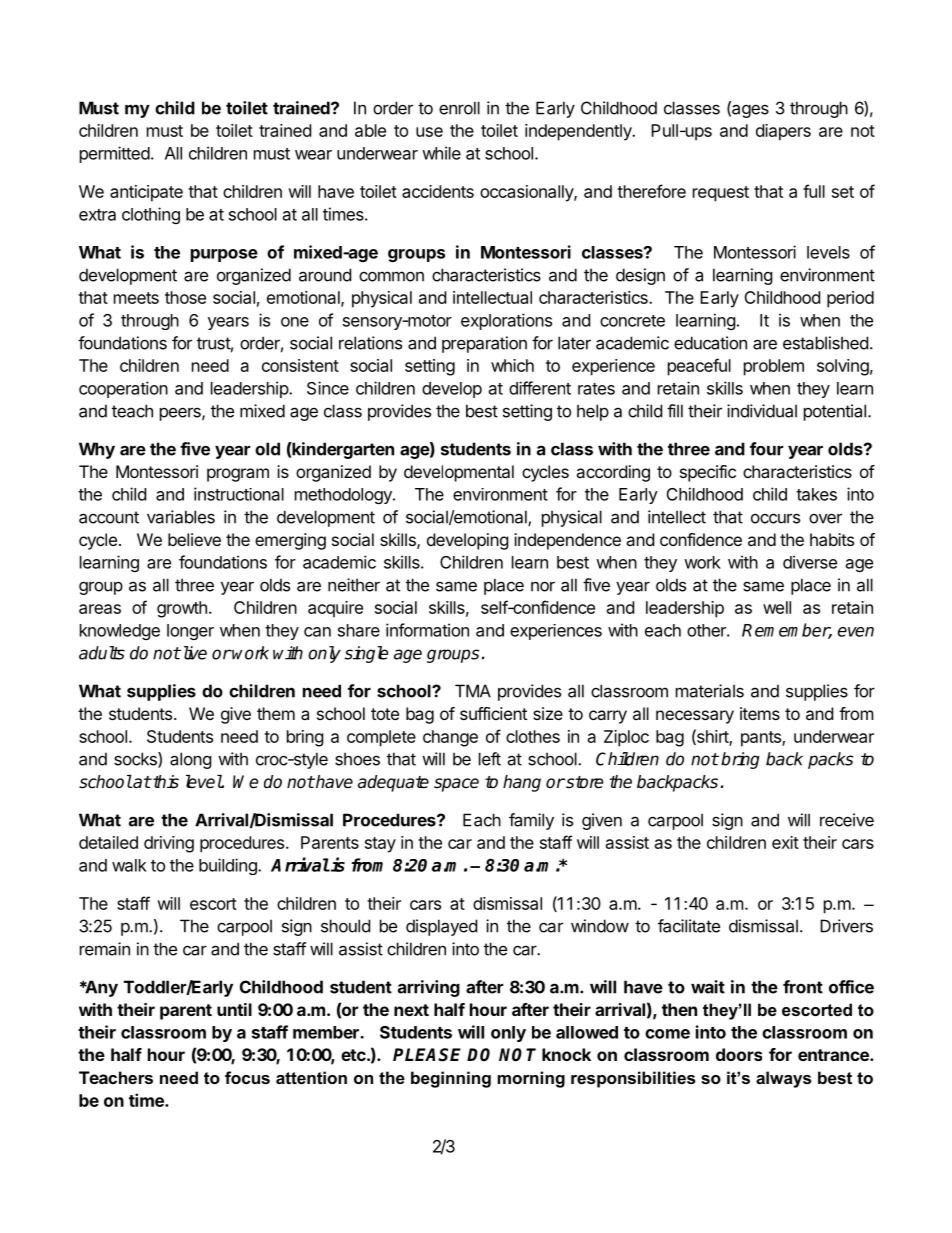 The width and height of the page is (952, 1233). I want to click on program, so click(238, 475).
